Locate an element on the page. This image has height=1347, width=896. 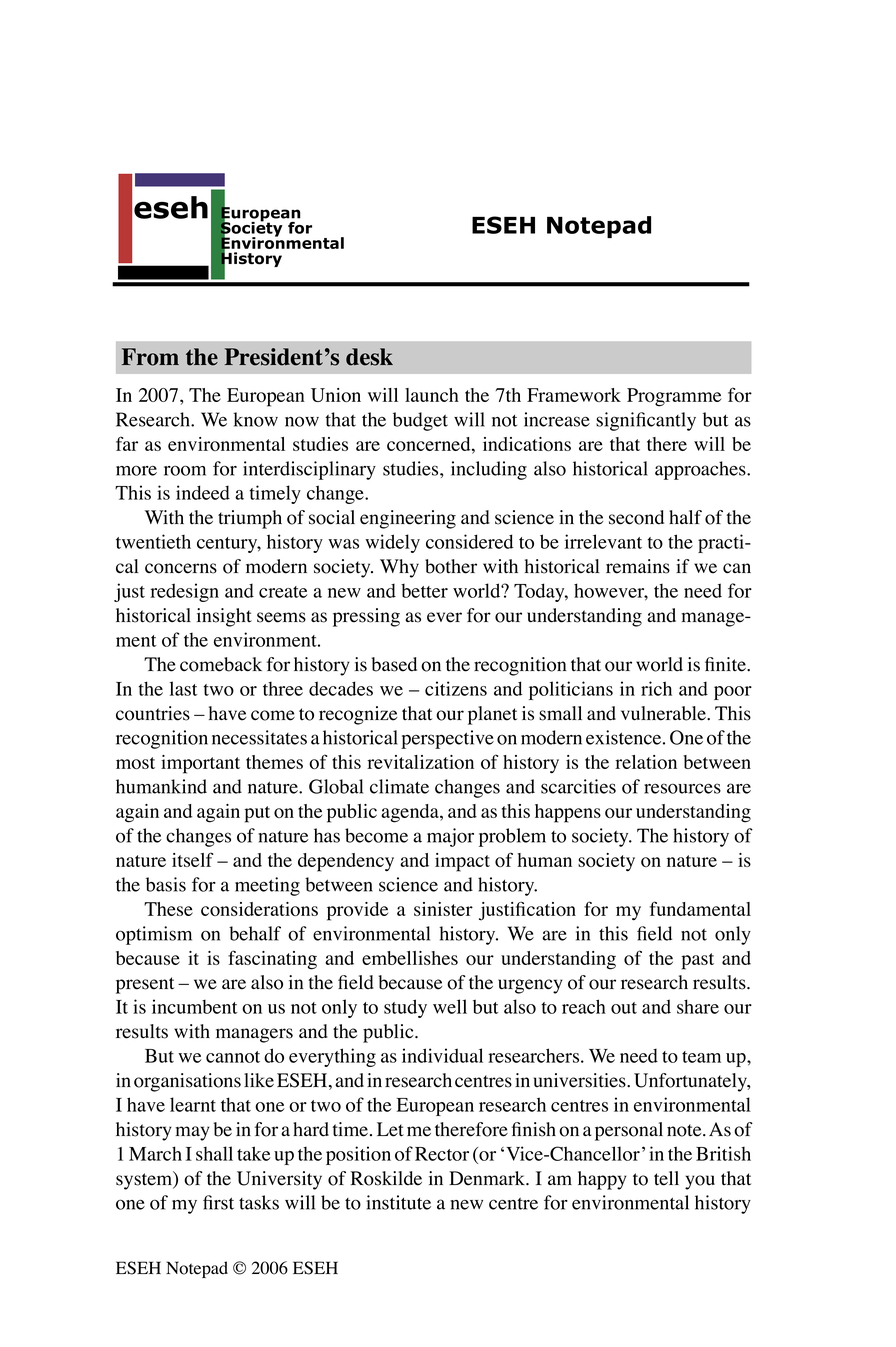
shall is located at coordinates (214, 1153).
